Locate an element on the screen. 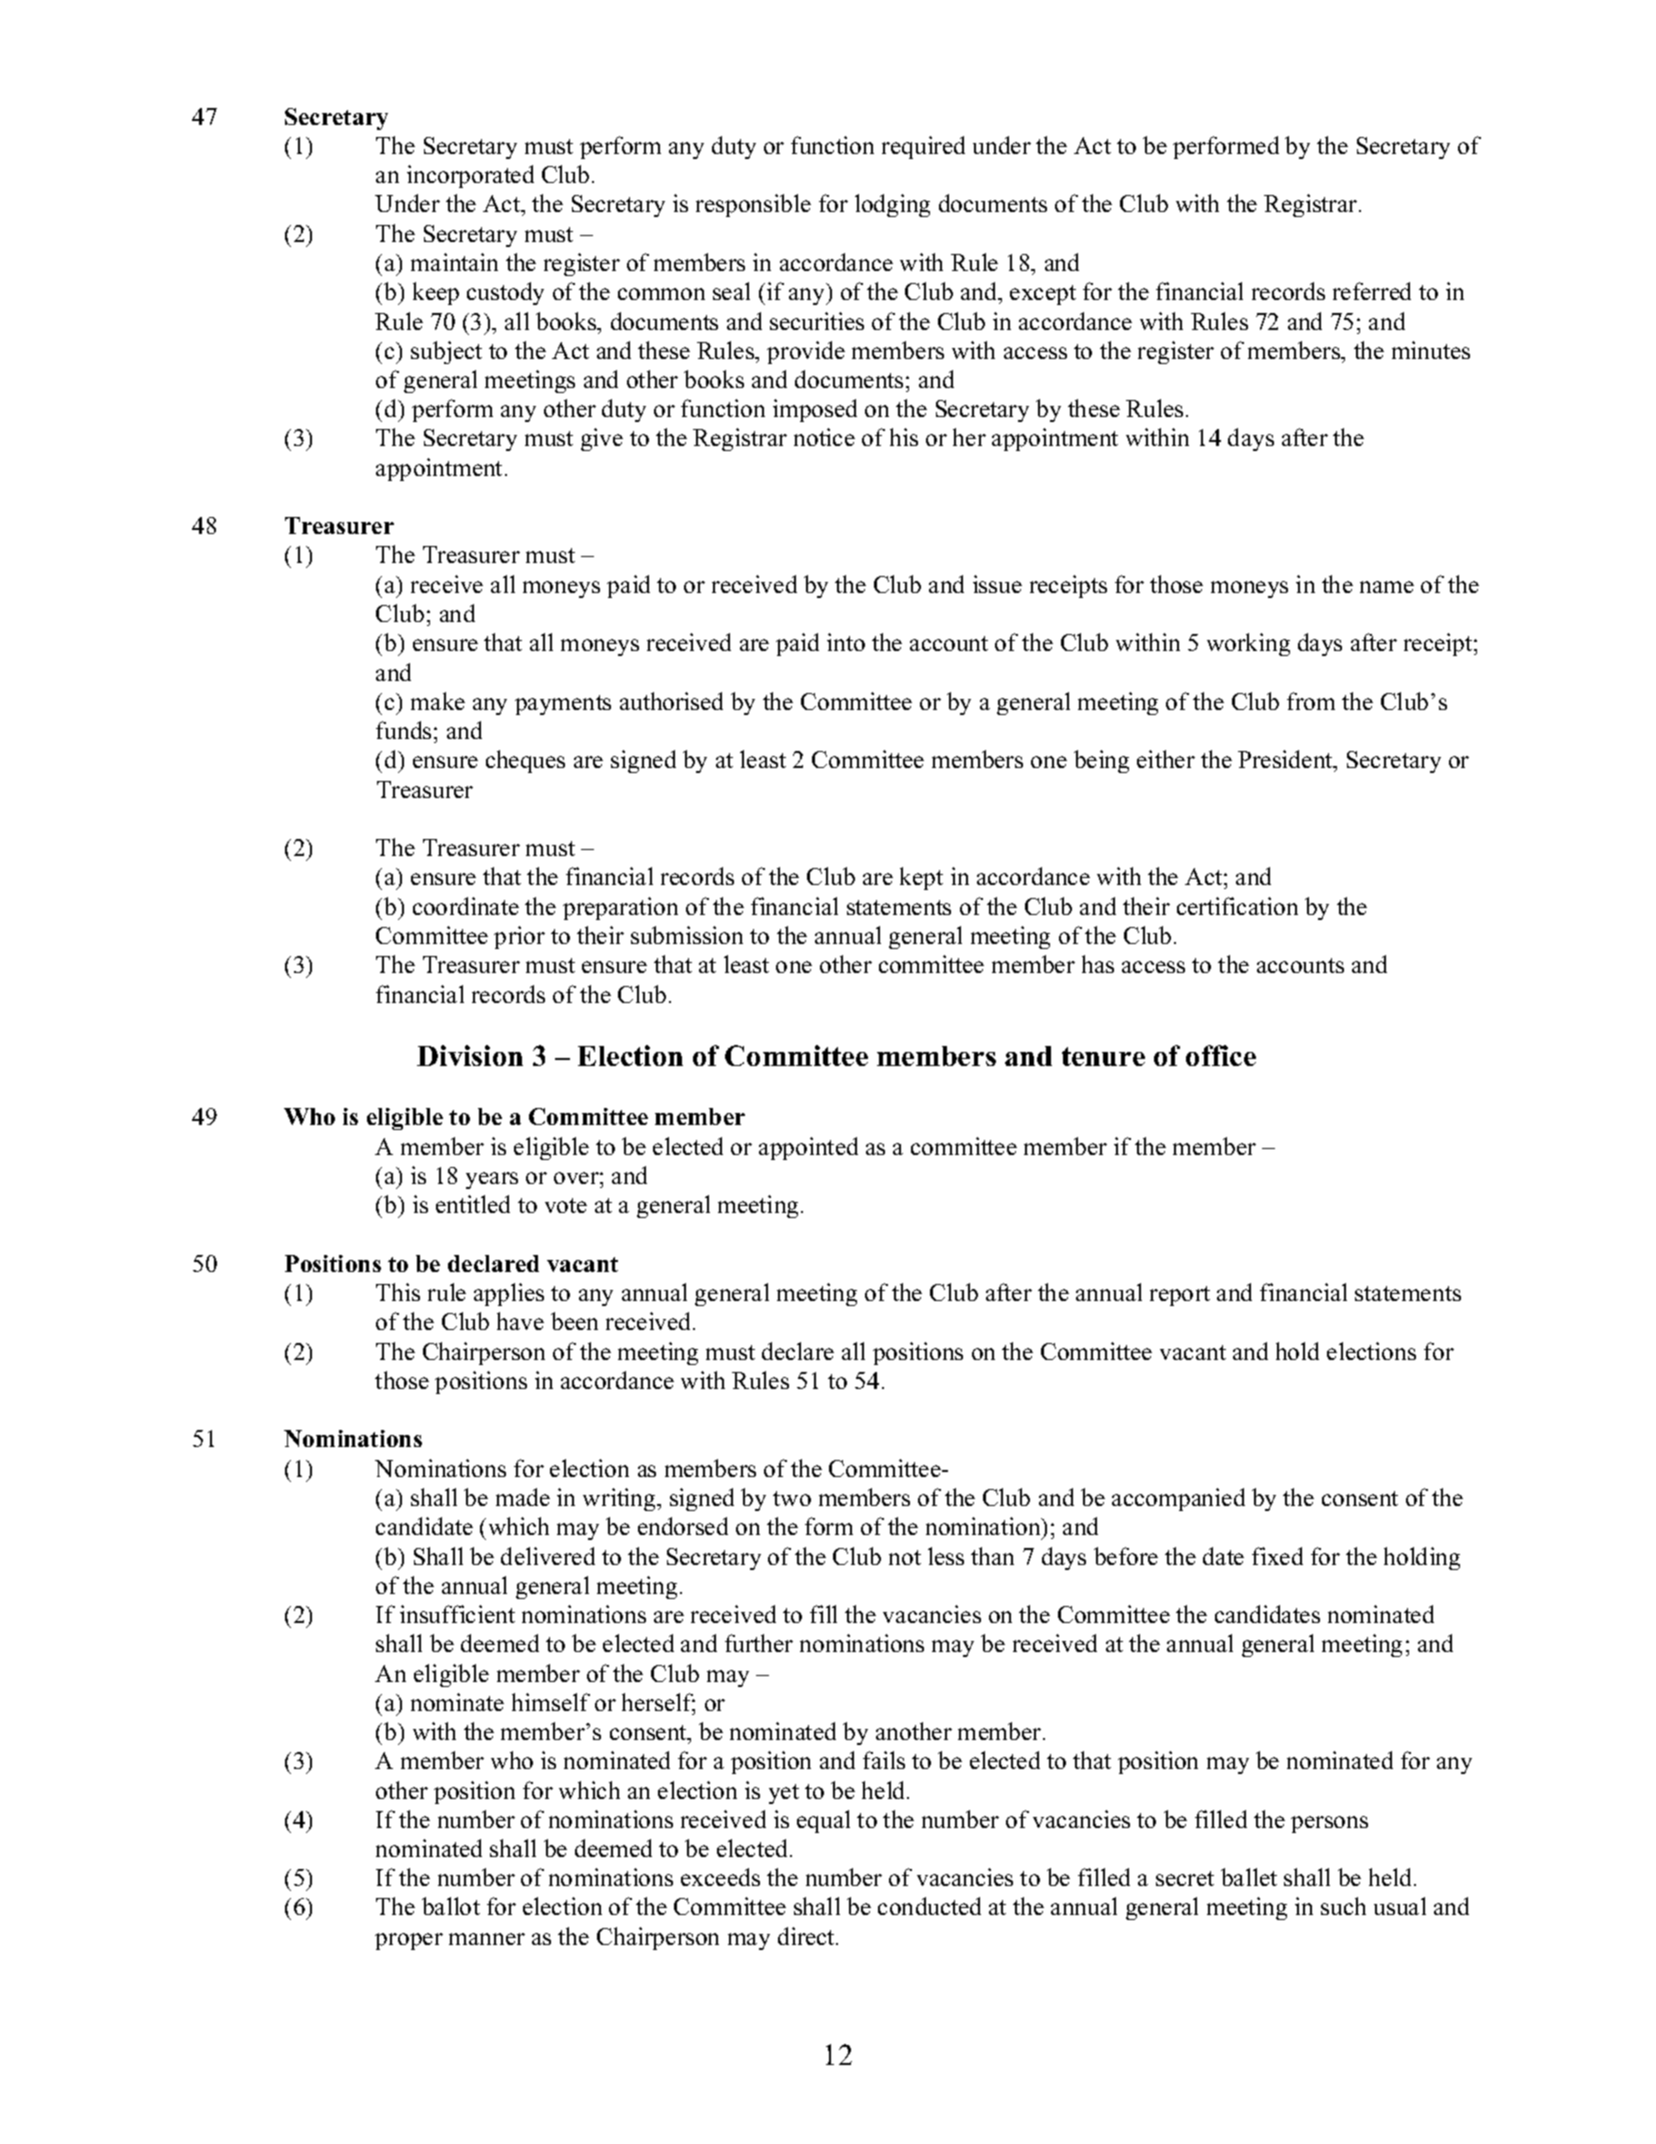 Image resolution: width=1656 pixels, height=2144 pixels. lodging is located at coordinates (892, 205).
